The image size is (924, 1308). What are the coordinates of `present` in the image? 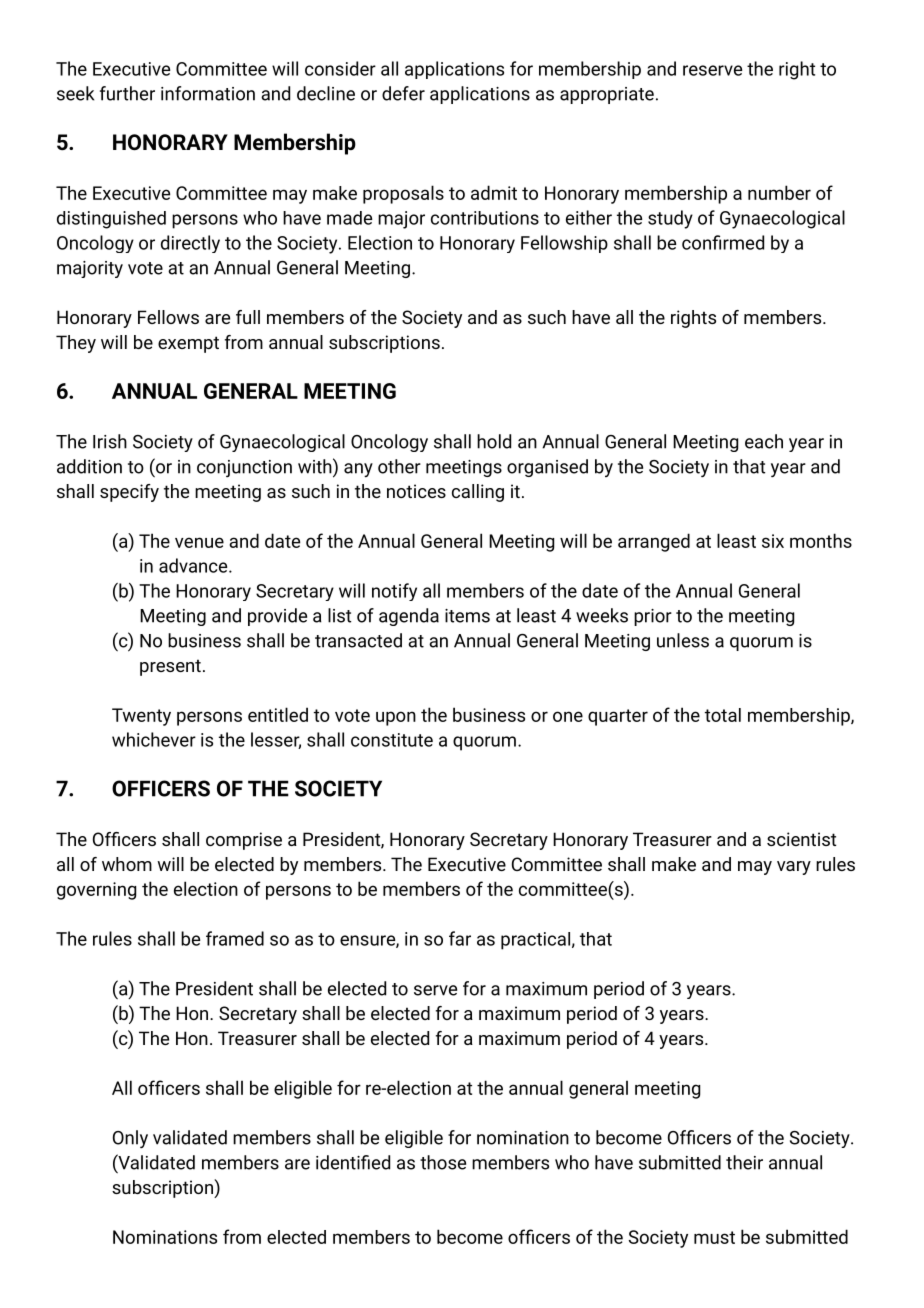 It's located at (170, 667).
